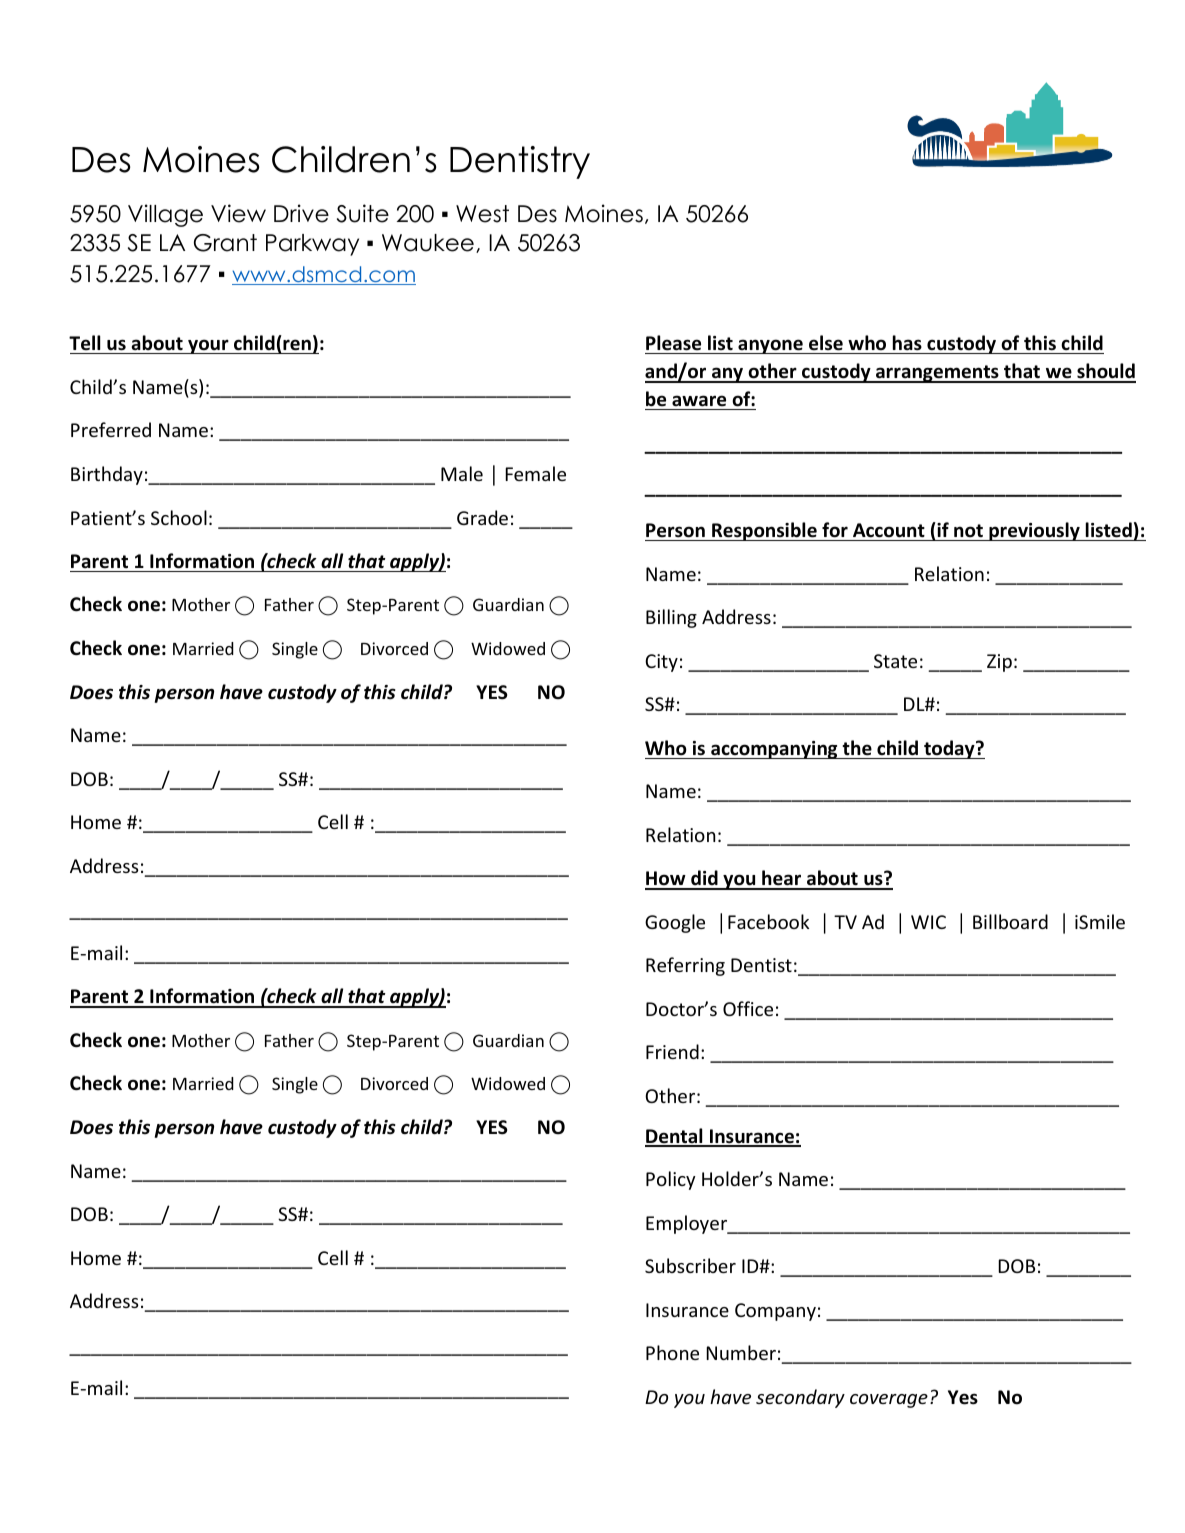  What do you see at coordinates (675, 923) in the screenshot?
I see `Google` at bounding box center [675, 923].
